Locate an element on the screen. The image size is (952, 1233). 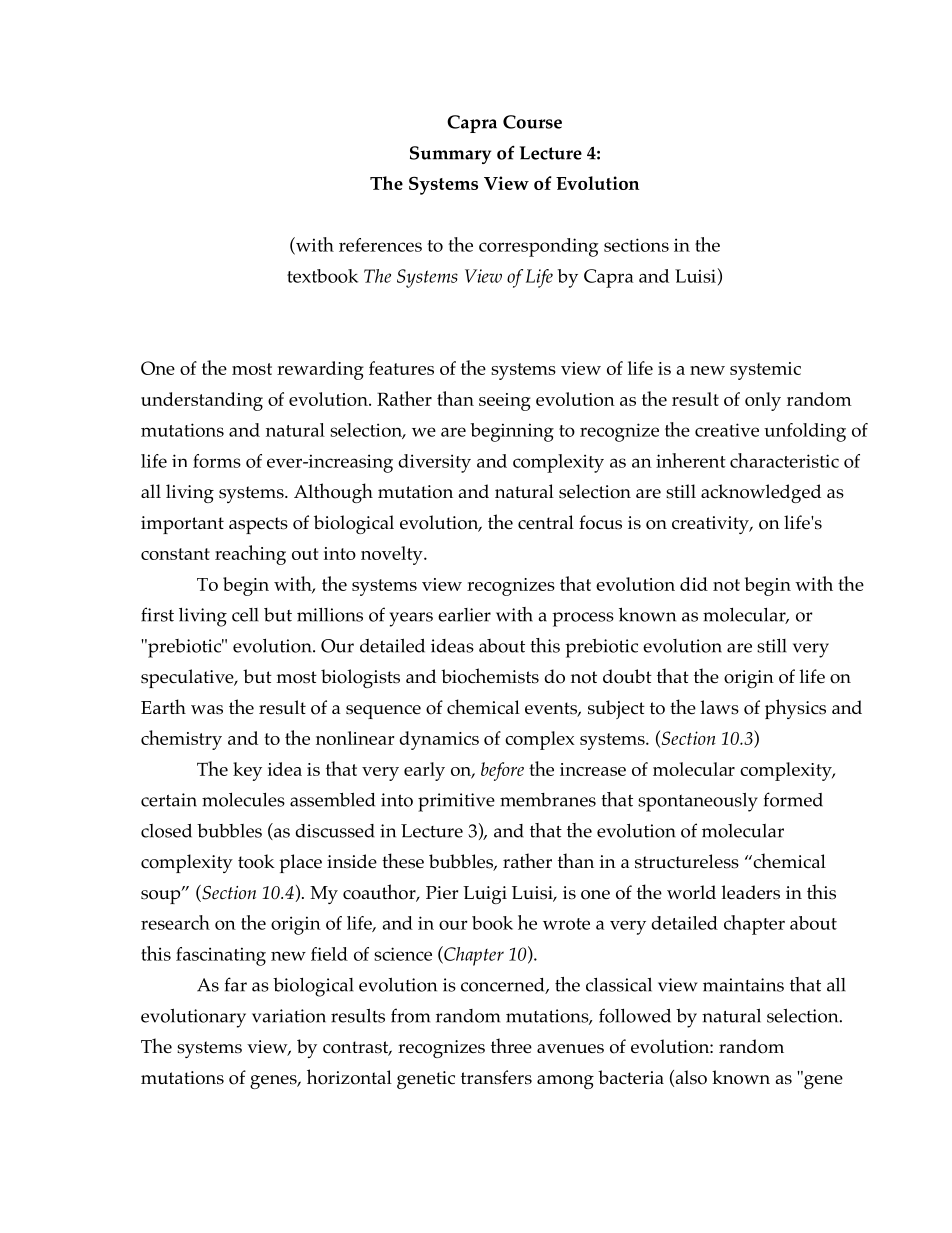
earlier is located at coordinates (464, 615).
